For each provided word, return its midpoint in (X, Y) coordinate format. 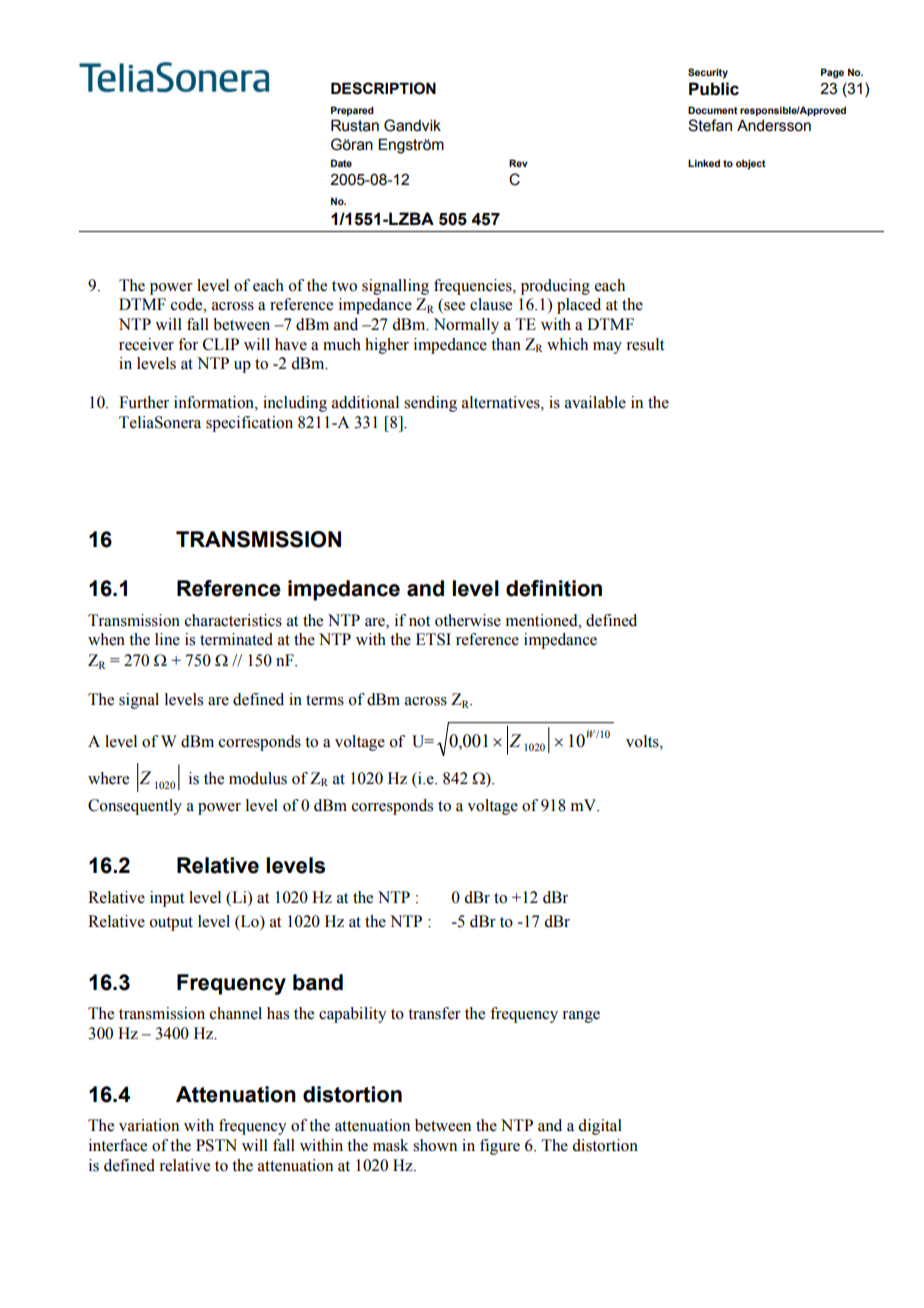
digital (600, 1127)
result (645, 344)
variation (149, 1125)
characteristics (233, 620)
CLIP (221, 344)
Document (713, 110)
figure (500, 1147)
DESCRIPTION (383, 88)
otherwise (468, 620)
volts (643, 741)
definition (554, 588)
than (506, 344)
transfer (434, 1013)
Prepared (352, 111)
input (167, 899)
